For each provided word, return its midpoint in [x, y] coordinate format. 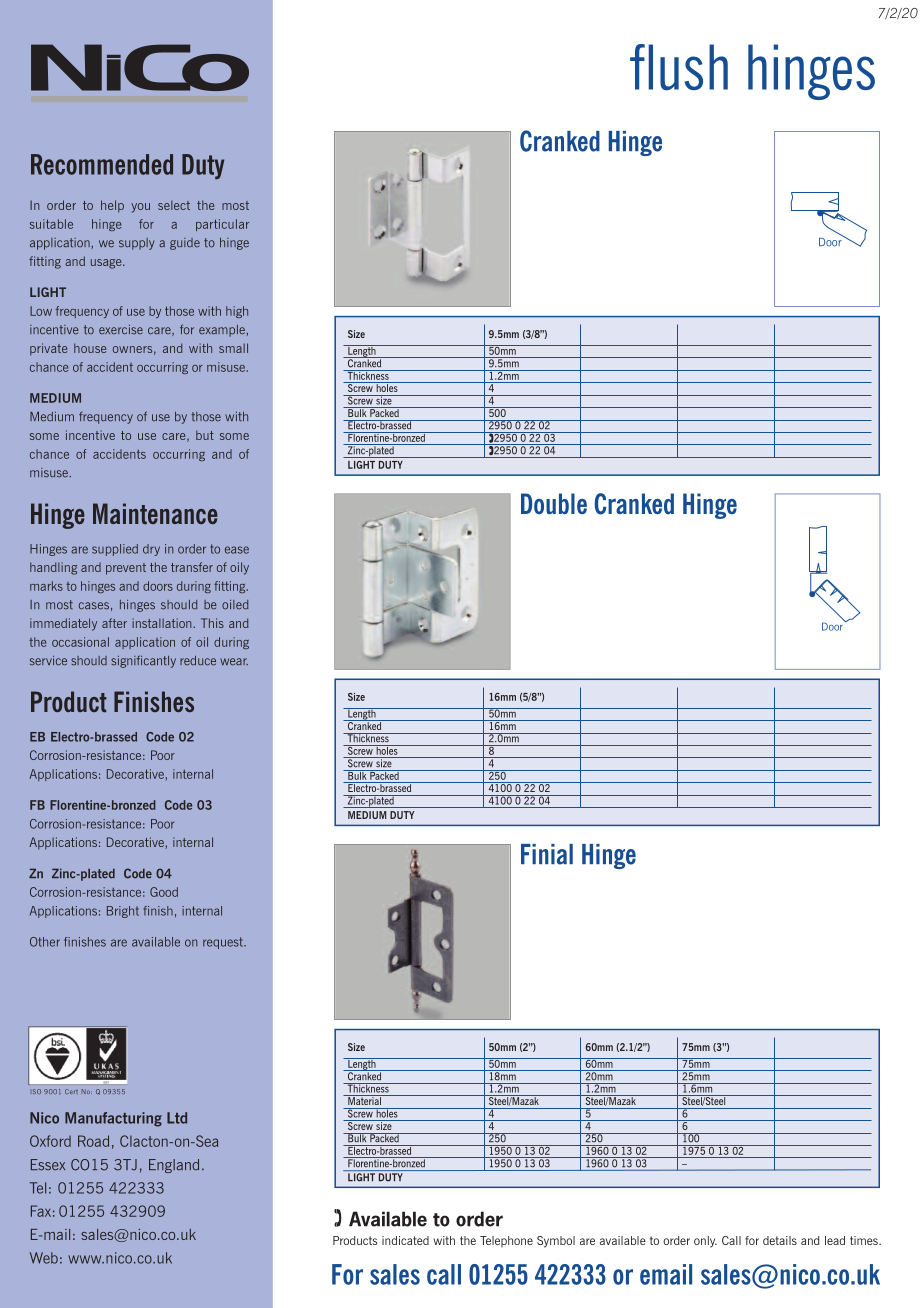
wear [234, 662]
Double [554, 504]
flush [679, 67]
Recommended [102, 164]
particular [222, 225]
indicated [405, 1240]
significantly [143, 661]
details [780, 1240]
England [174, 1166]
